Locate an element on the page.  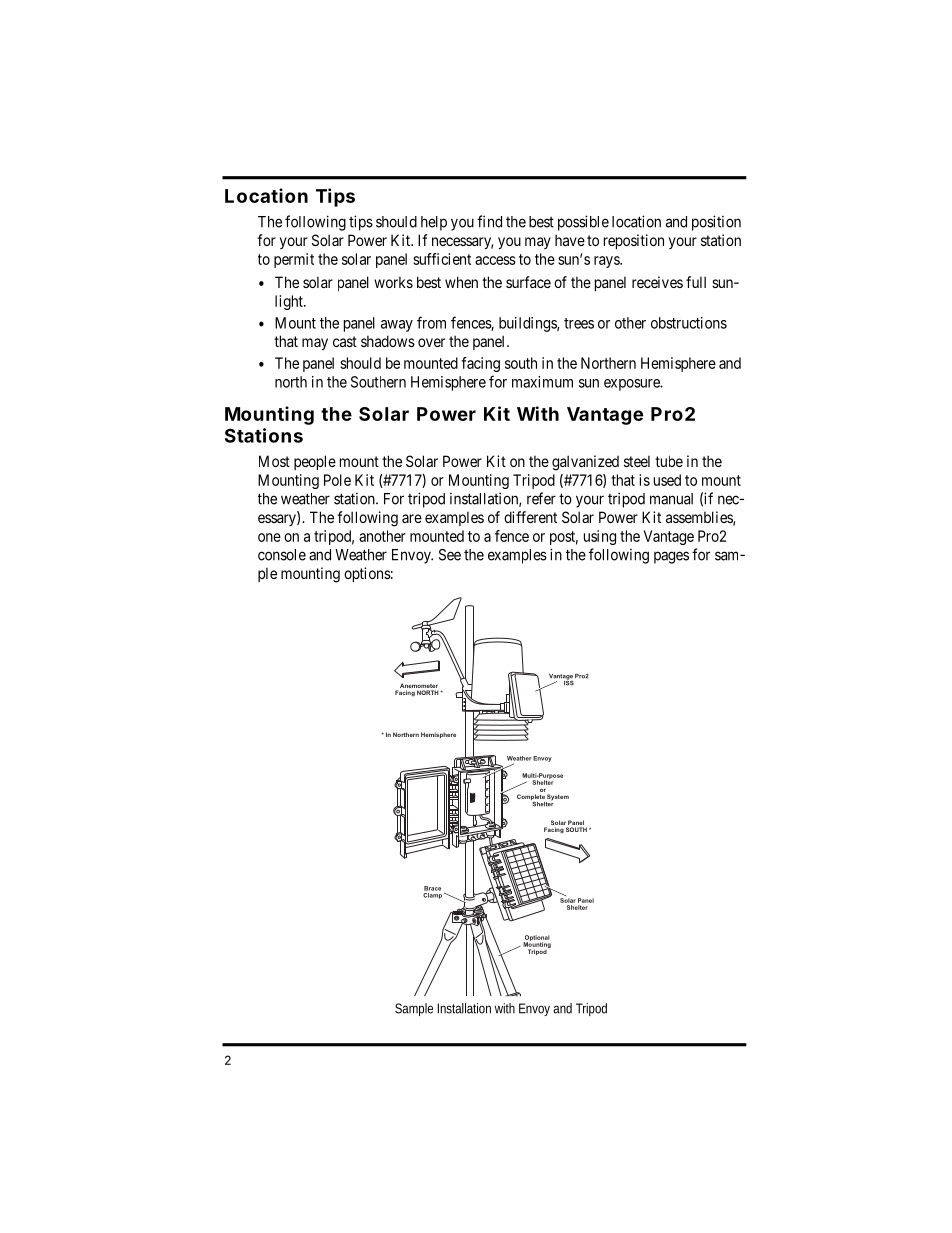
access is located at coordinates (495, 260).
